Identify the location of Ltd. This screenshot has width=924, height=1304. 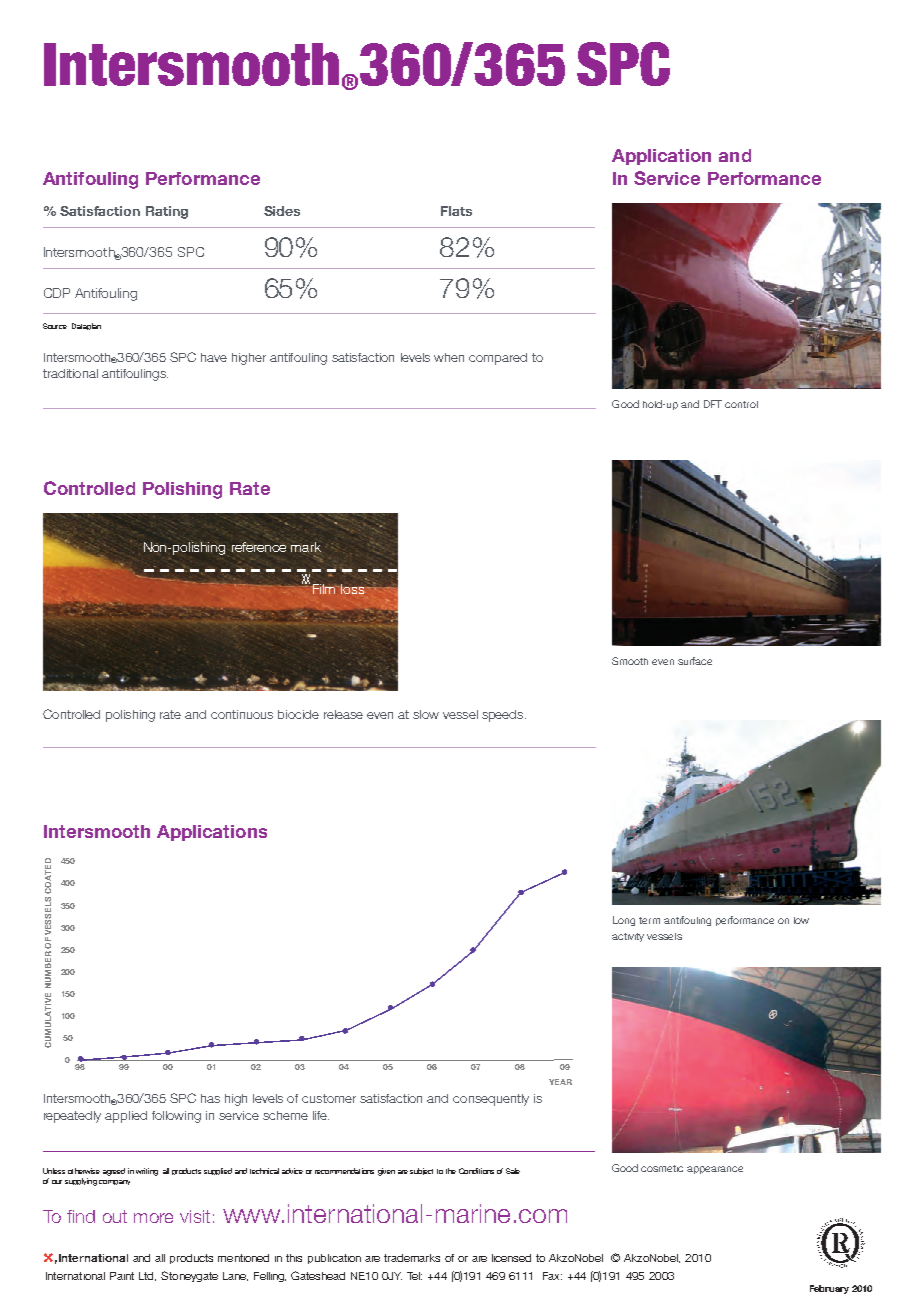
(147, 1276).
